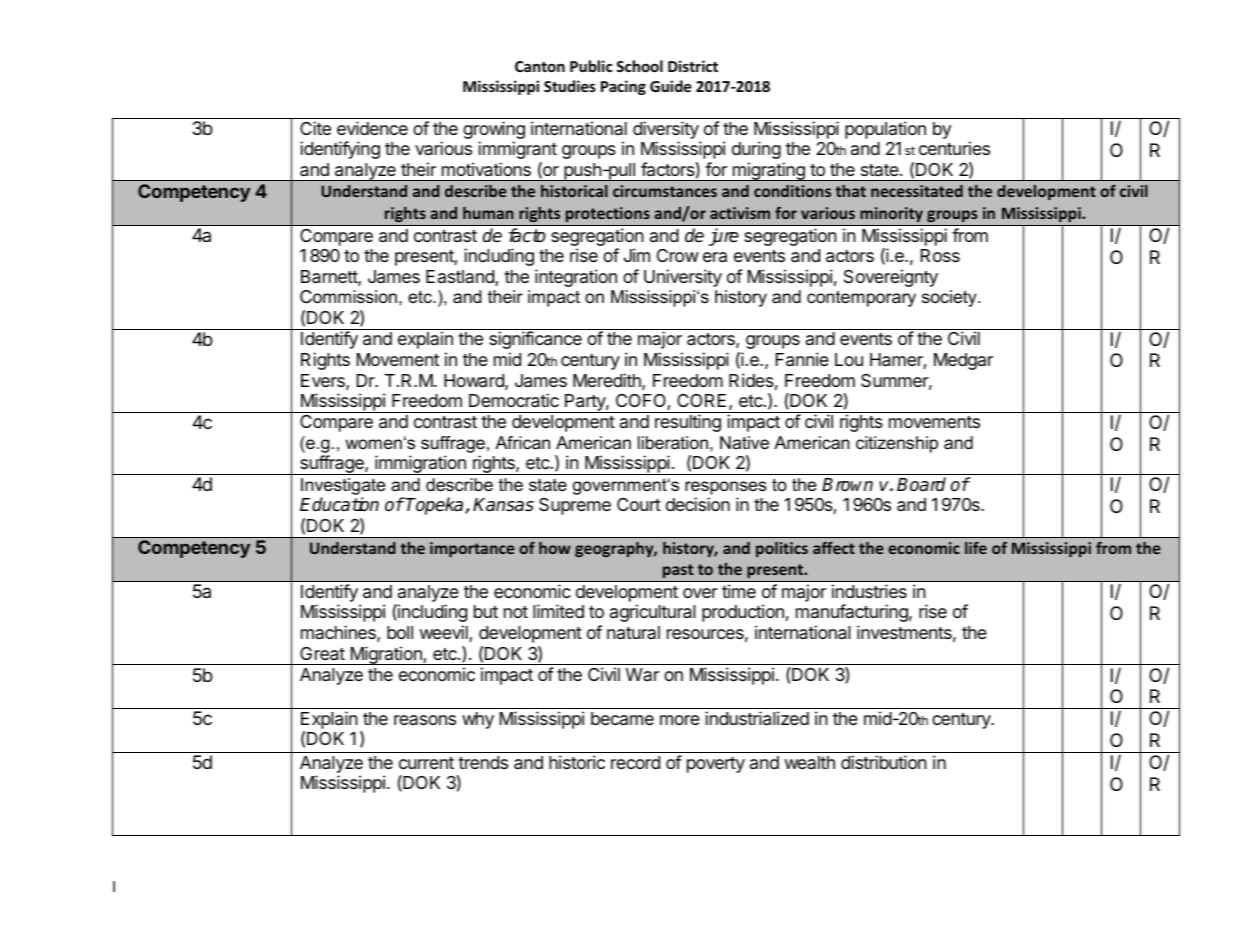 The image size is (1233, 952). Describe the element at coordinates (674, 443) in the document. I see `liberation` at that location.
